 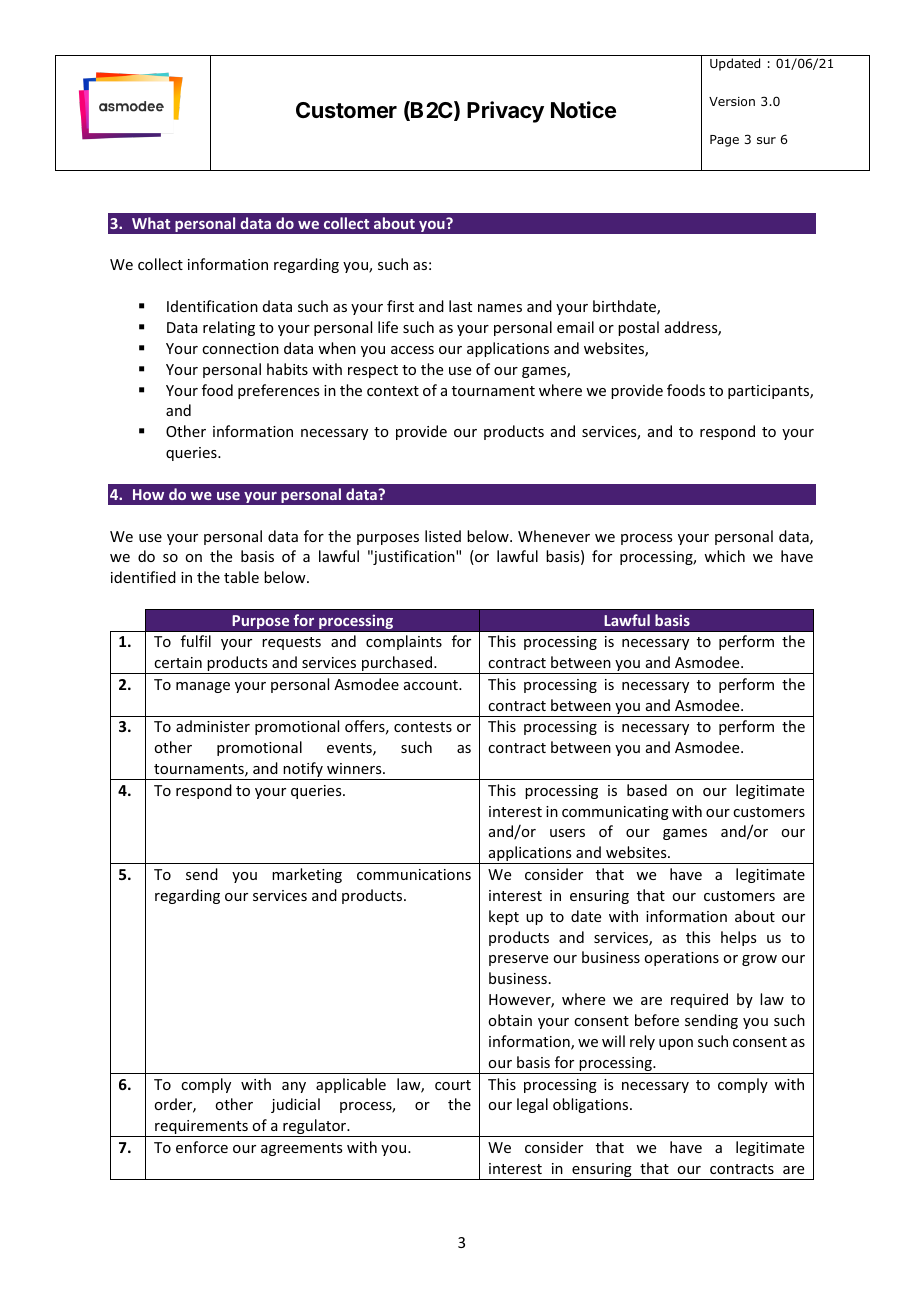 What do you see at coordinates (412, 350) in the document?
I see `access` at bounding box center [412, 350].
